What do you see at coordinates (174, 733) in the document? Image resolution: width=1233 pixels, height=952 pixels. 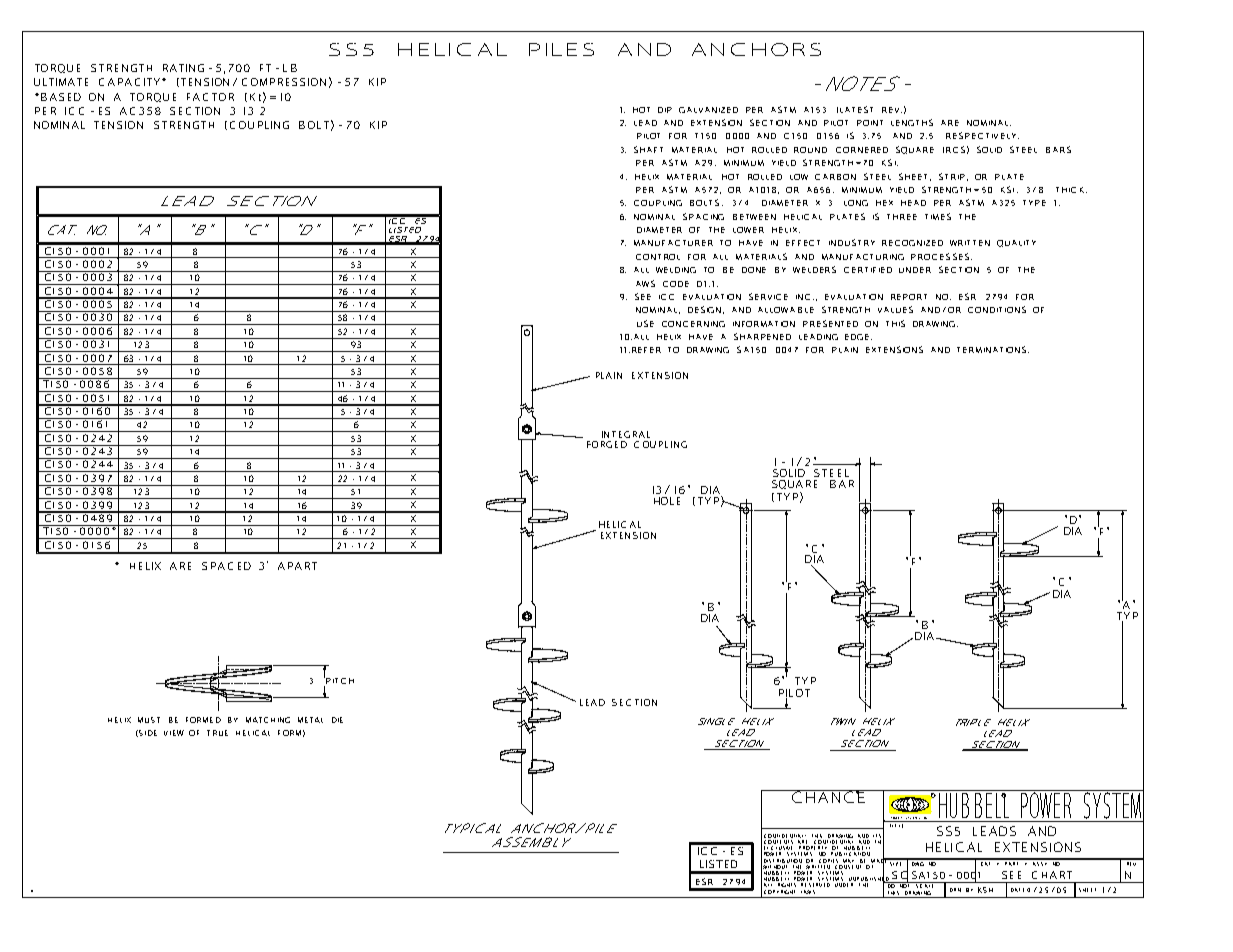 I see `VIEW` at bounding box center [174, 733].
